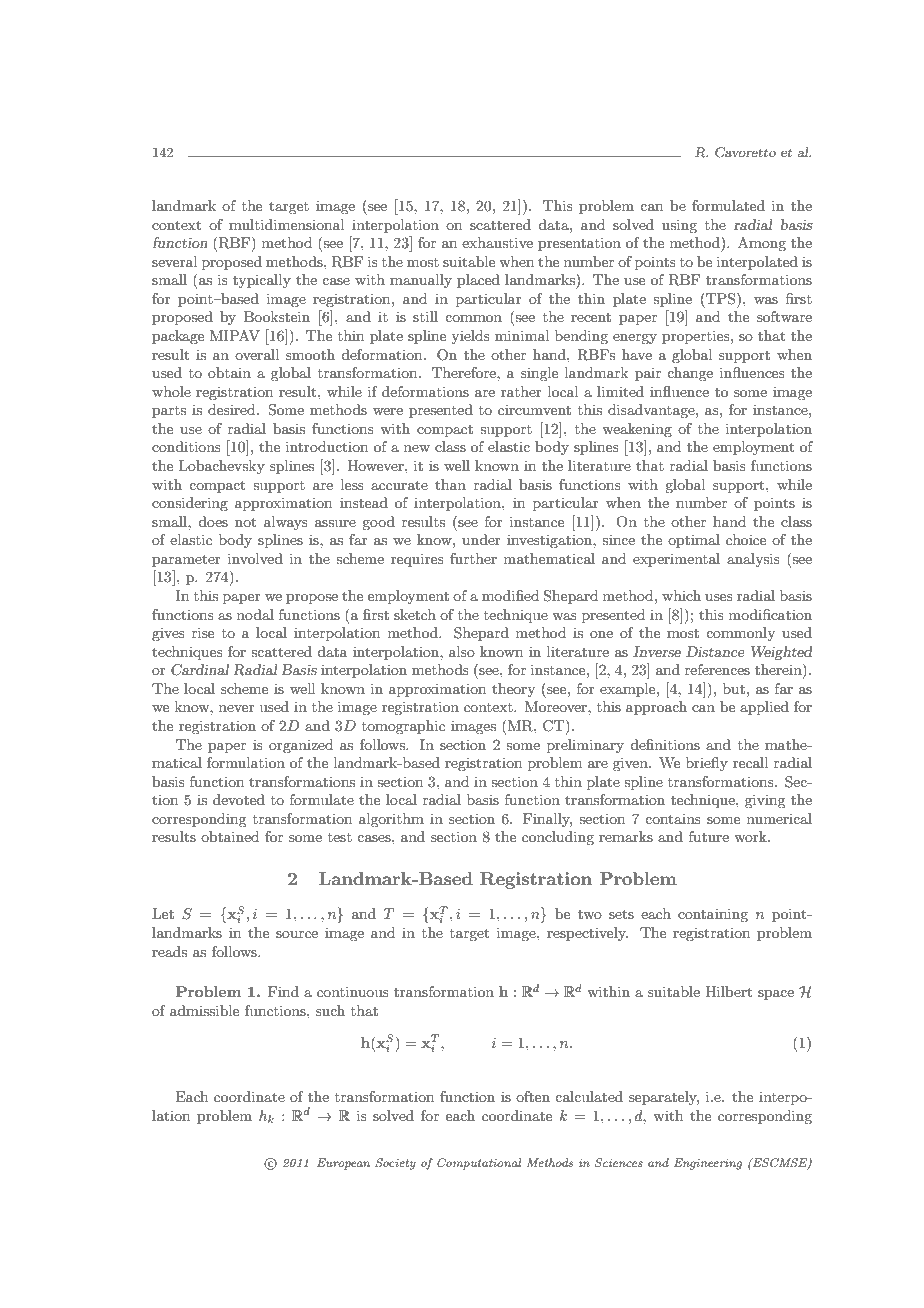 Image resolution: width=924 pixels, height=1308 pixels. Describe the element at coordinates (343, 1164) in the screenshot. I see `European` at that location.
